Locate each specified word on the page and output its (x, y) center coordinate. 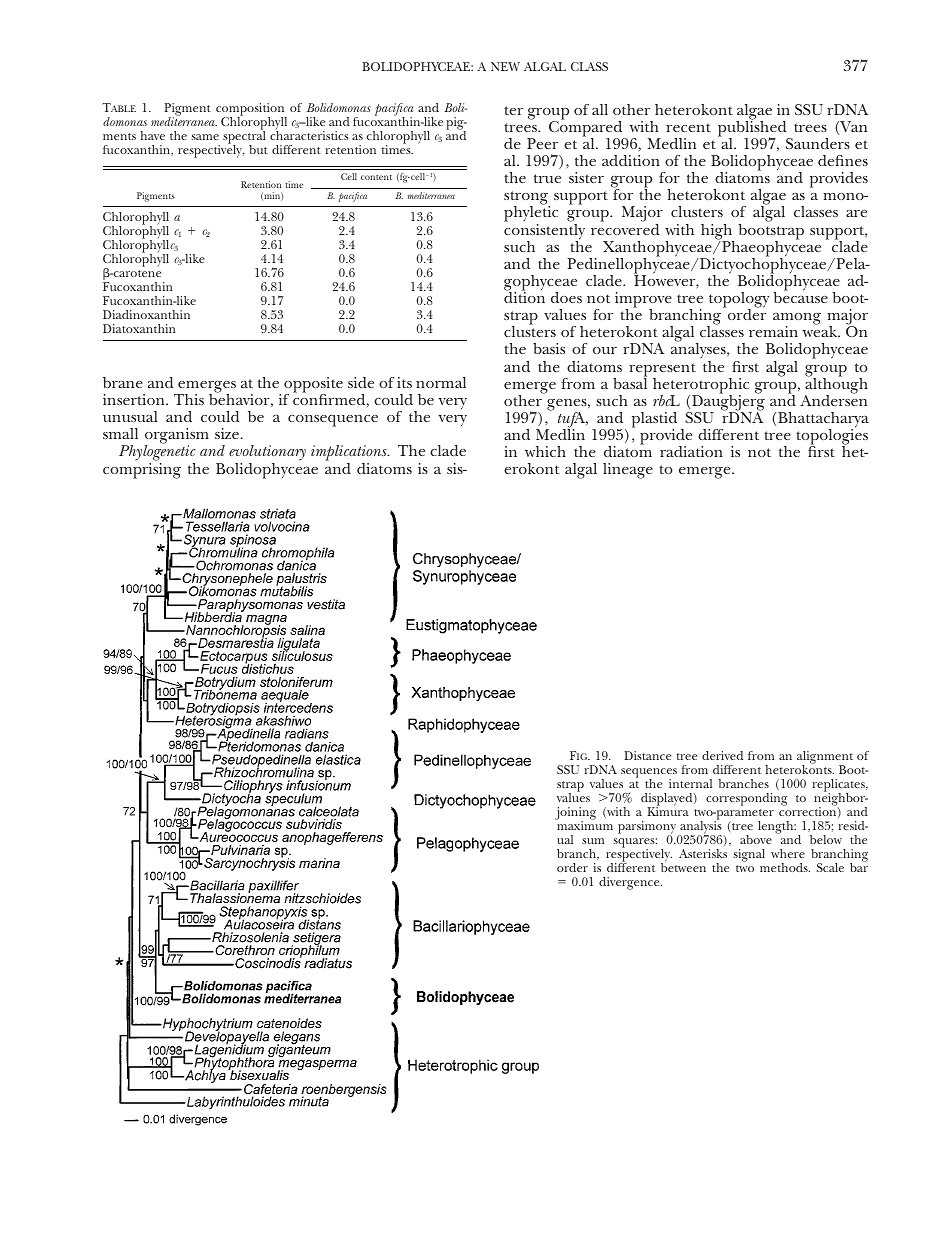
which (545, 451)
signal (749, 855)
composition (251, 110)
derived (722, 755)
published (753, 129)
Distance (647, 755)
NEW (505, 66)
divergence (630, 883)
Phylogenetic (157, 454)
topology (739, 301)
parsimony (648, 829)
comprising (142, 471)
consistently (544, 231)
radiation (691, 451)
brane (123, 382)
